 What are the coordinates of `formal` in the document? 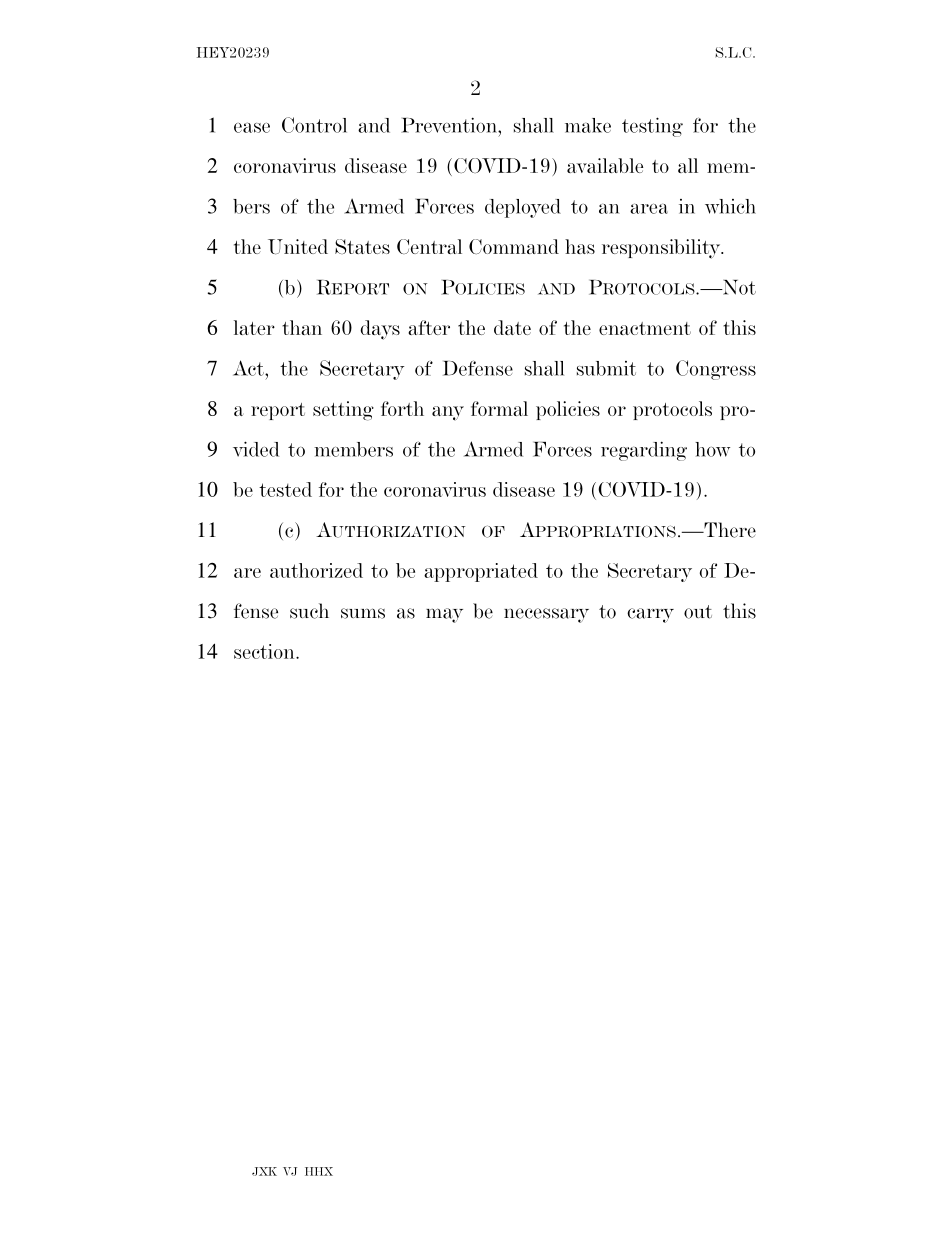 It's located at (499, 408).
